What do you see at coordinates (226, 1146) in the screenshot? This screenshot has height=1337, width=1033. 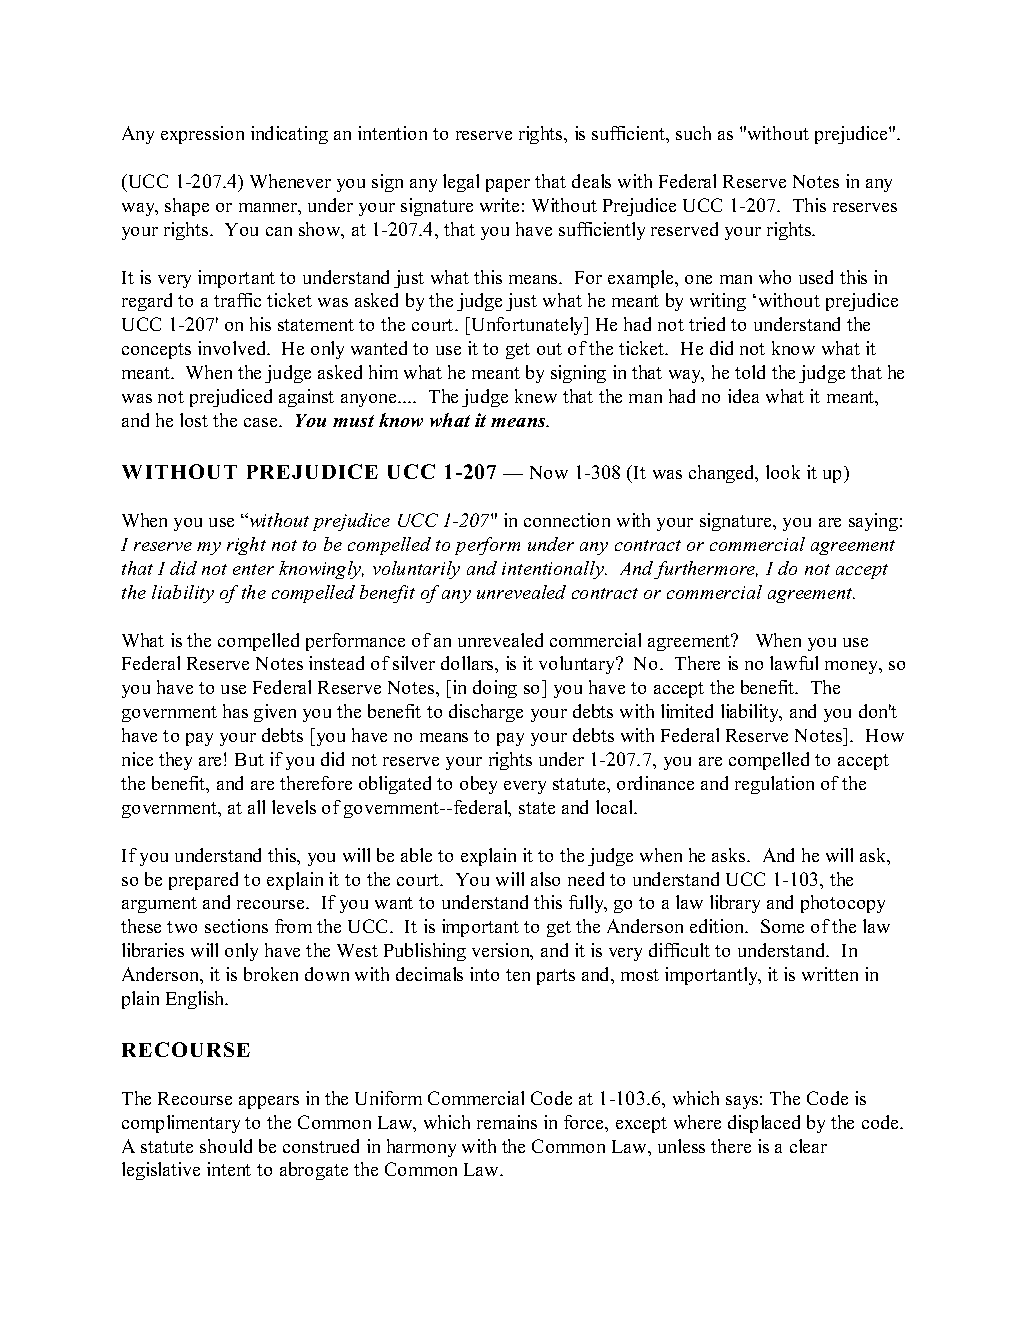 I see `should` at bounding box center [226, 1146].
